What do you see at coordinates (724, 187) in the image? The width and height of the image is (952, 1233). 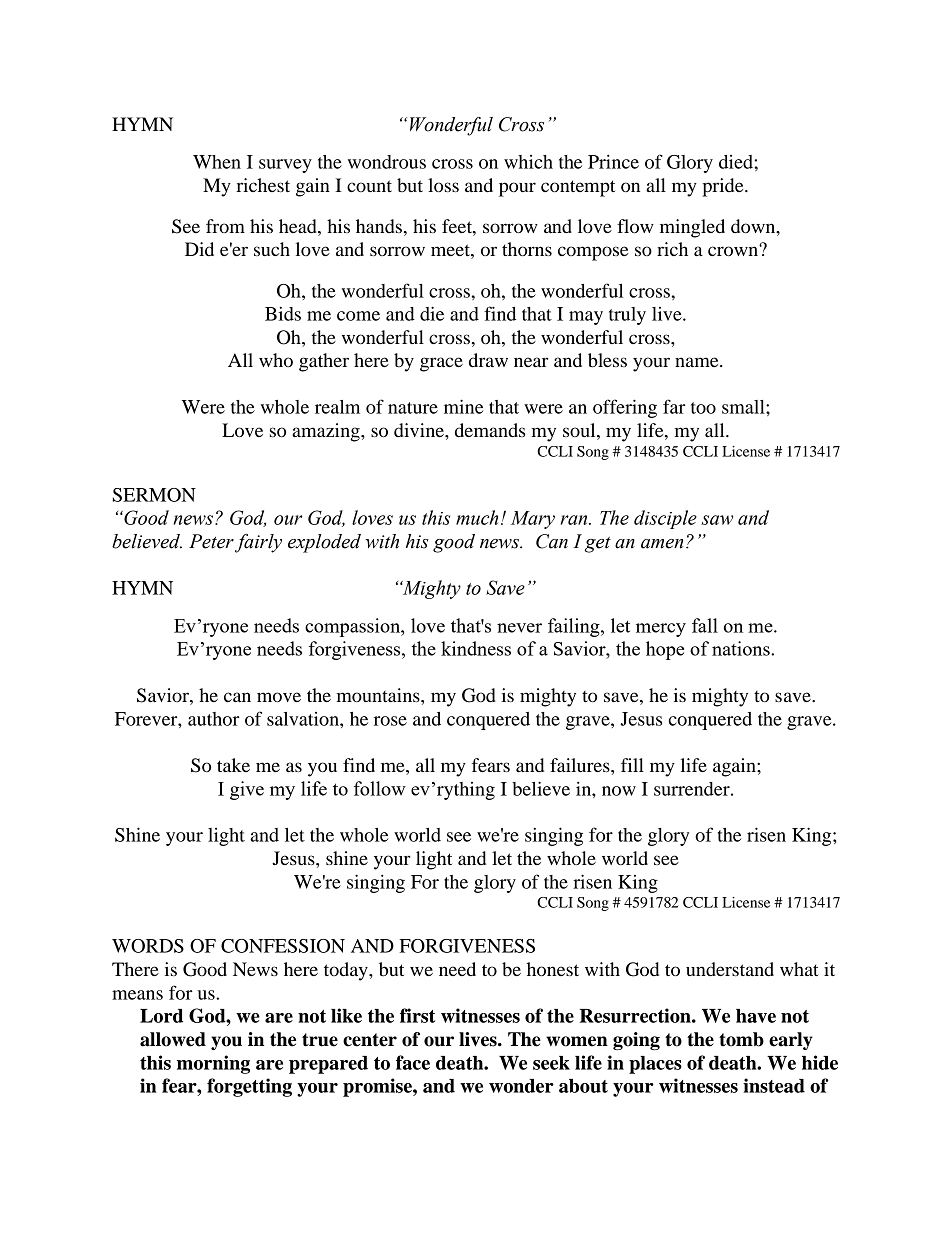 I see `pride` at bounding box center [724, 187].
